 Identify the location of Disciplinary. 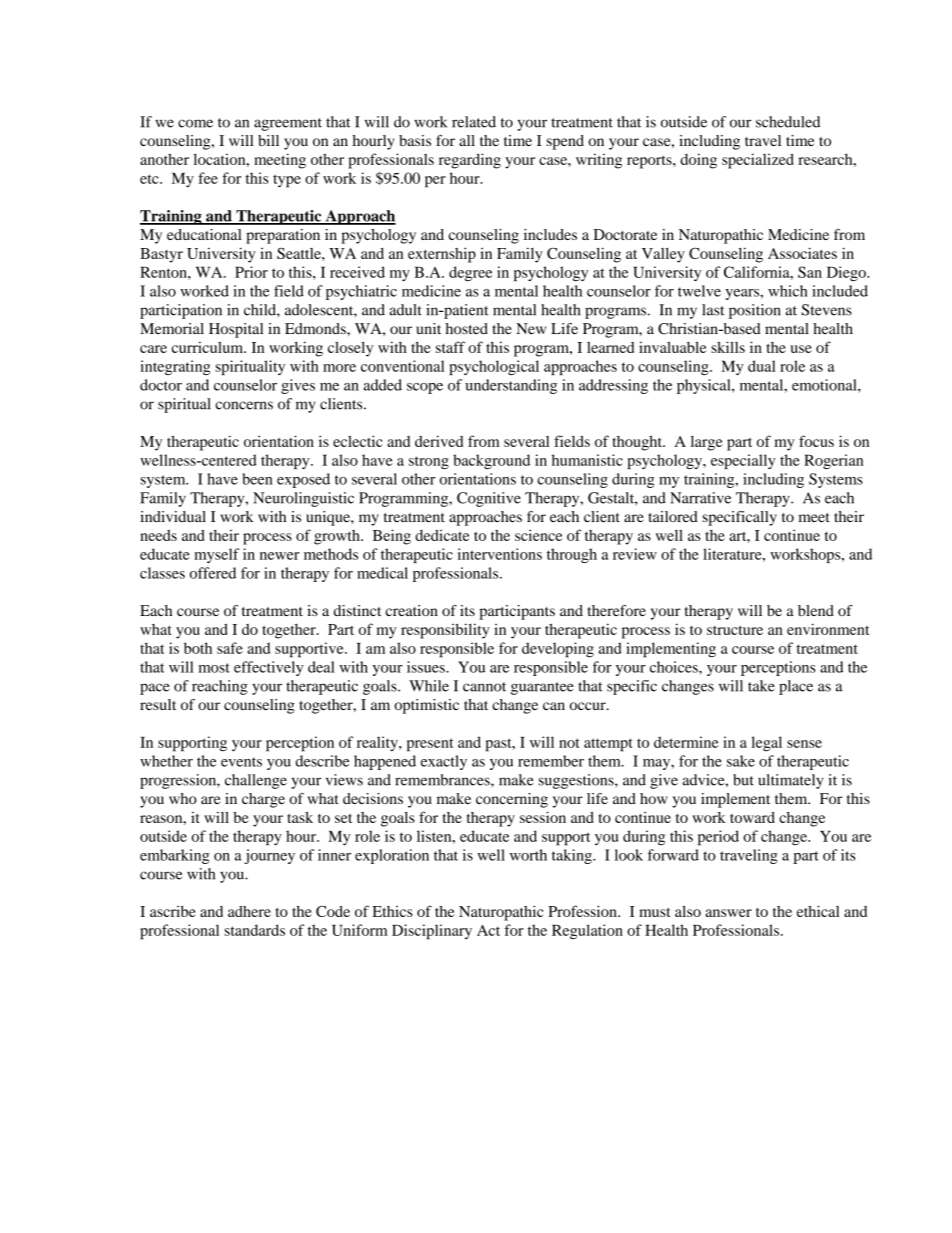
(432, 932).
